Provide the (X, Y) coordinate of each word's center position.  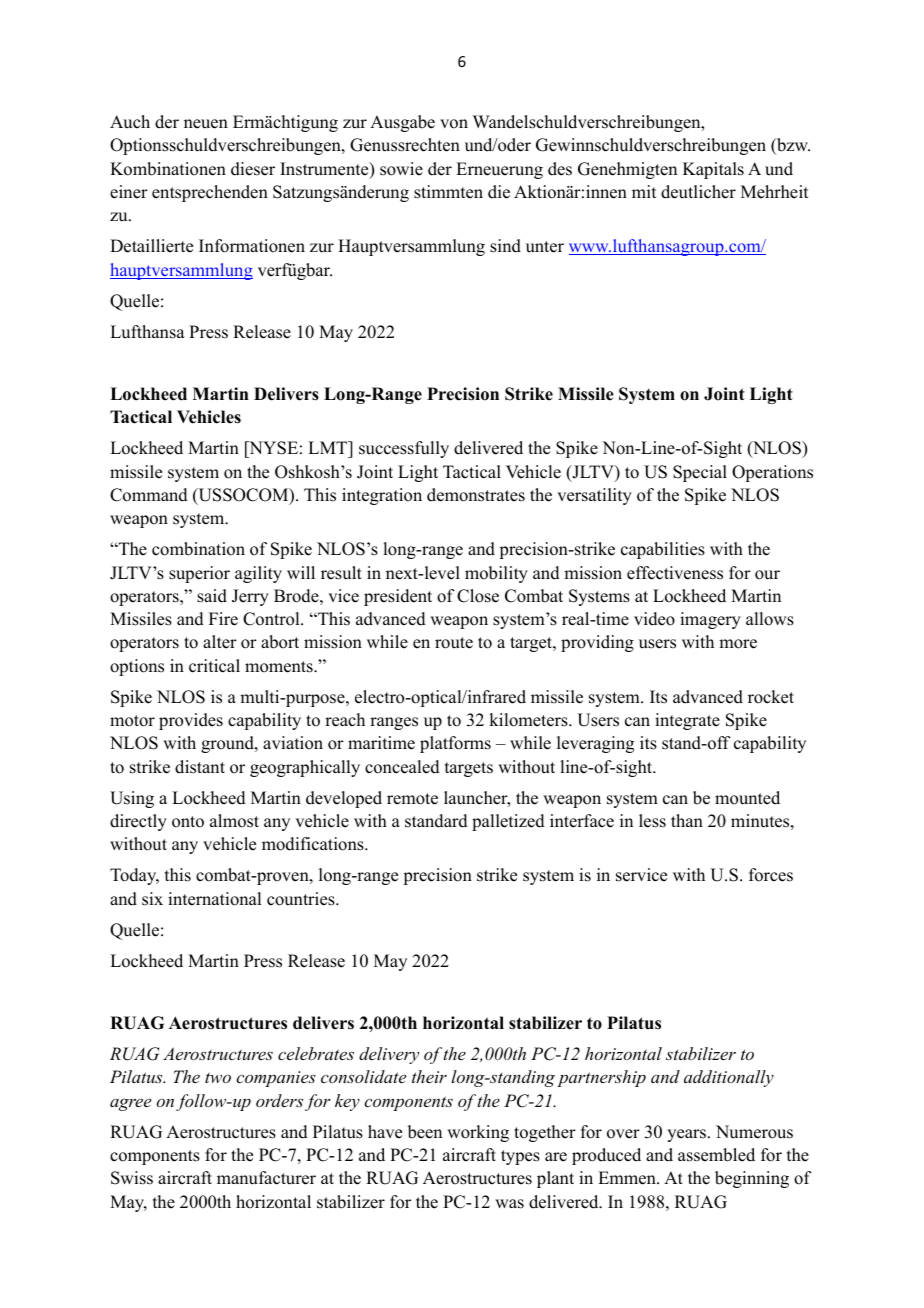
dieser (253, 169)
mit (644, 191)
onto (188, 822)
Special (700, 473)
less (652, 821)
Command (149, 495)
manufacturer (266, 1178)
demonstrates (476, 495)
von (454, 124)
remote (412, 799)
